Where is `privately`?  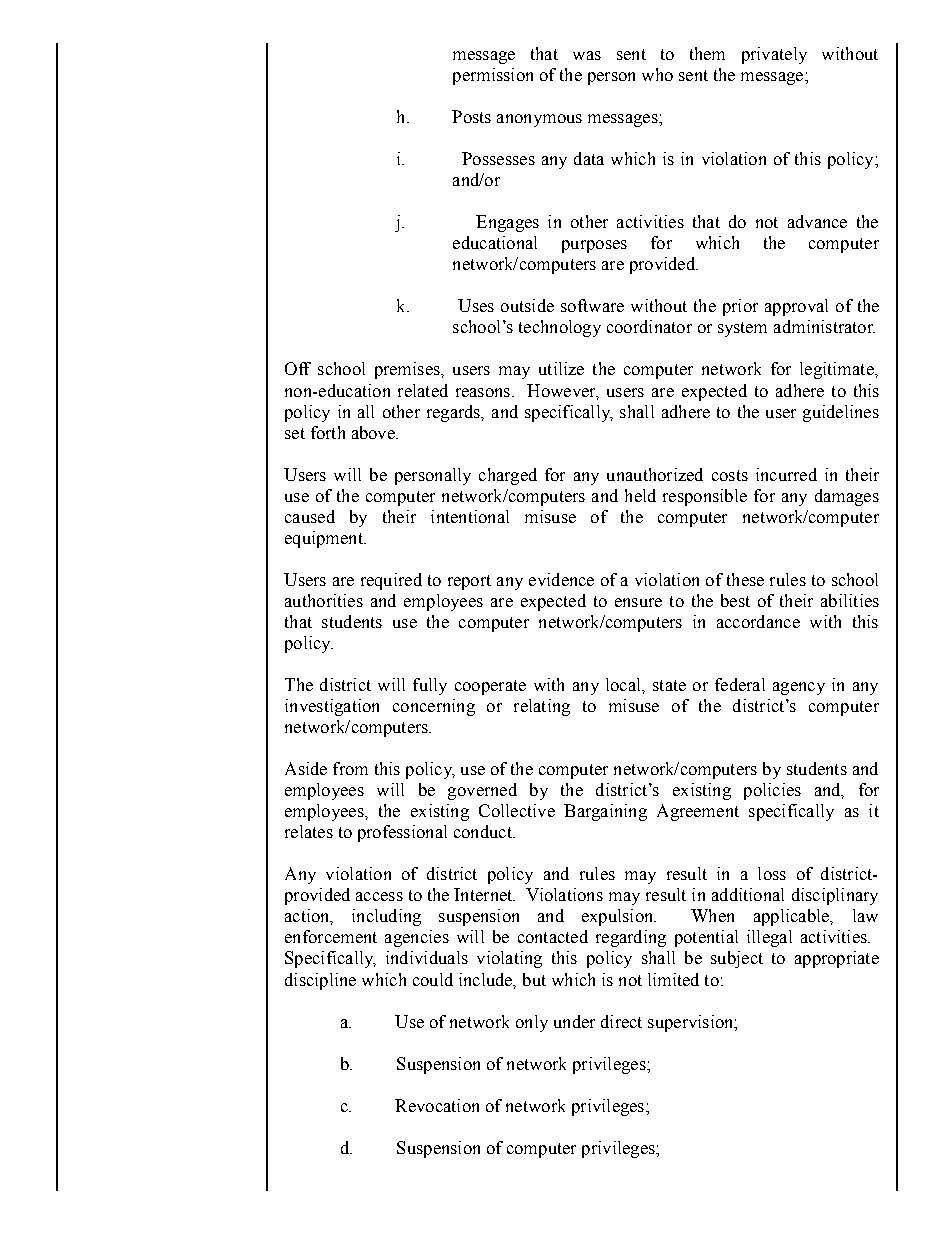 privately is located at coordinates (774, 55).
